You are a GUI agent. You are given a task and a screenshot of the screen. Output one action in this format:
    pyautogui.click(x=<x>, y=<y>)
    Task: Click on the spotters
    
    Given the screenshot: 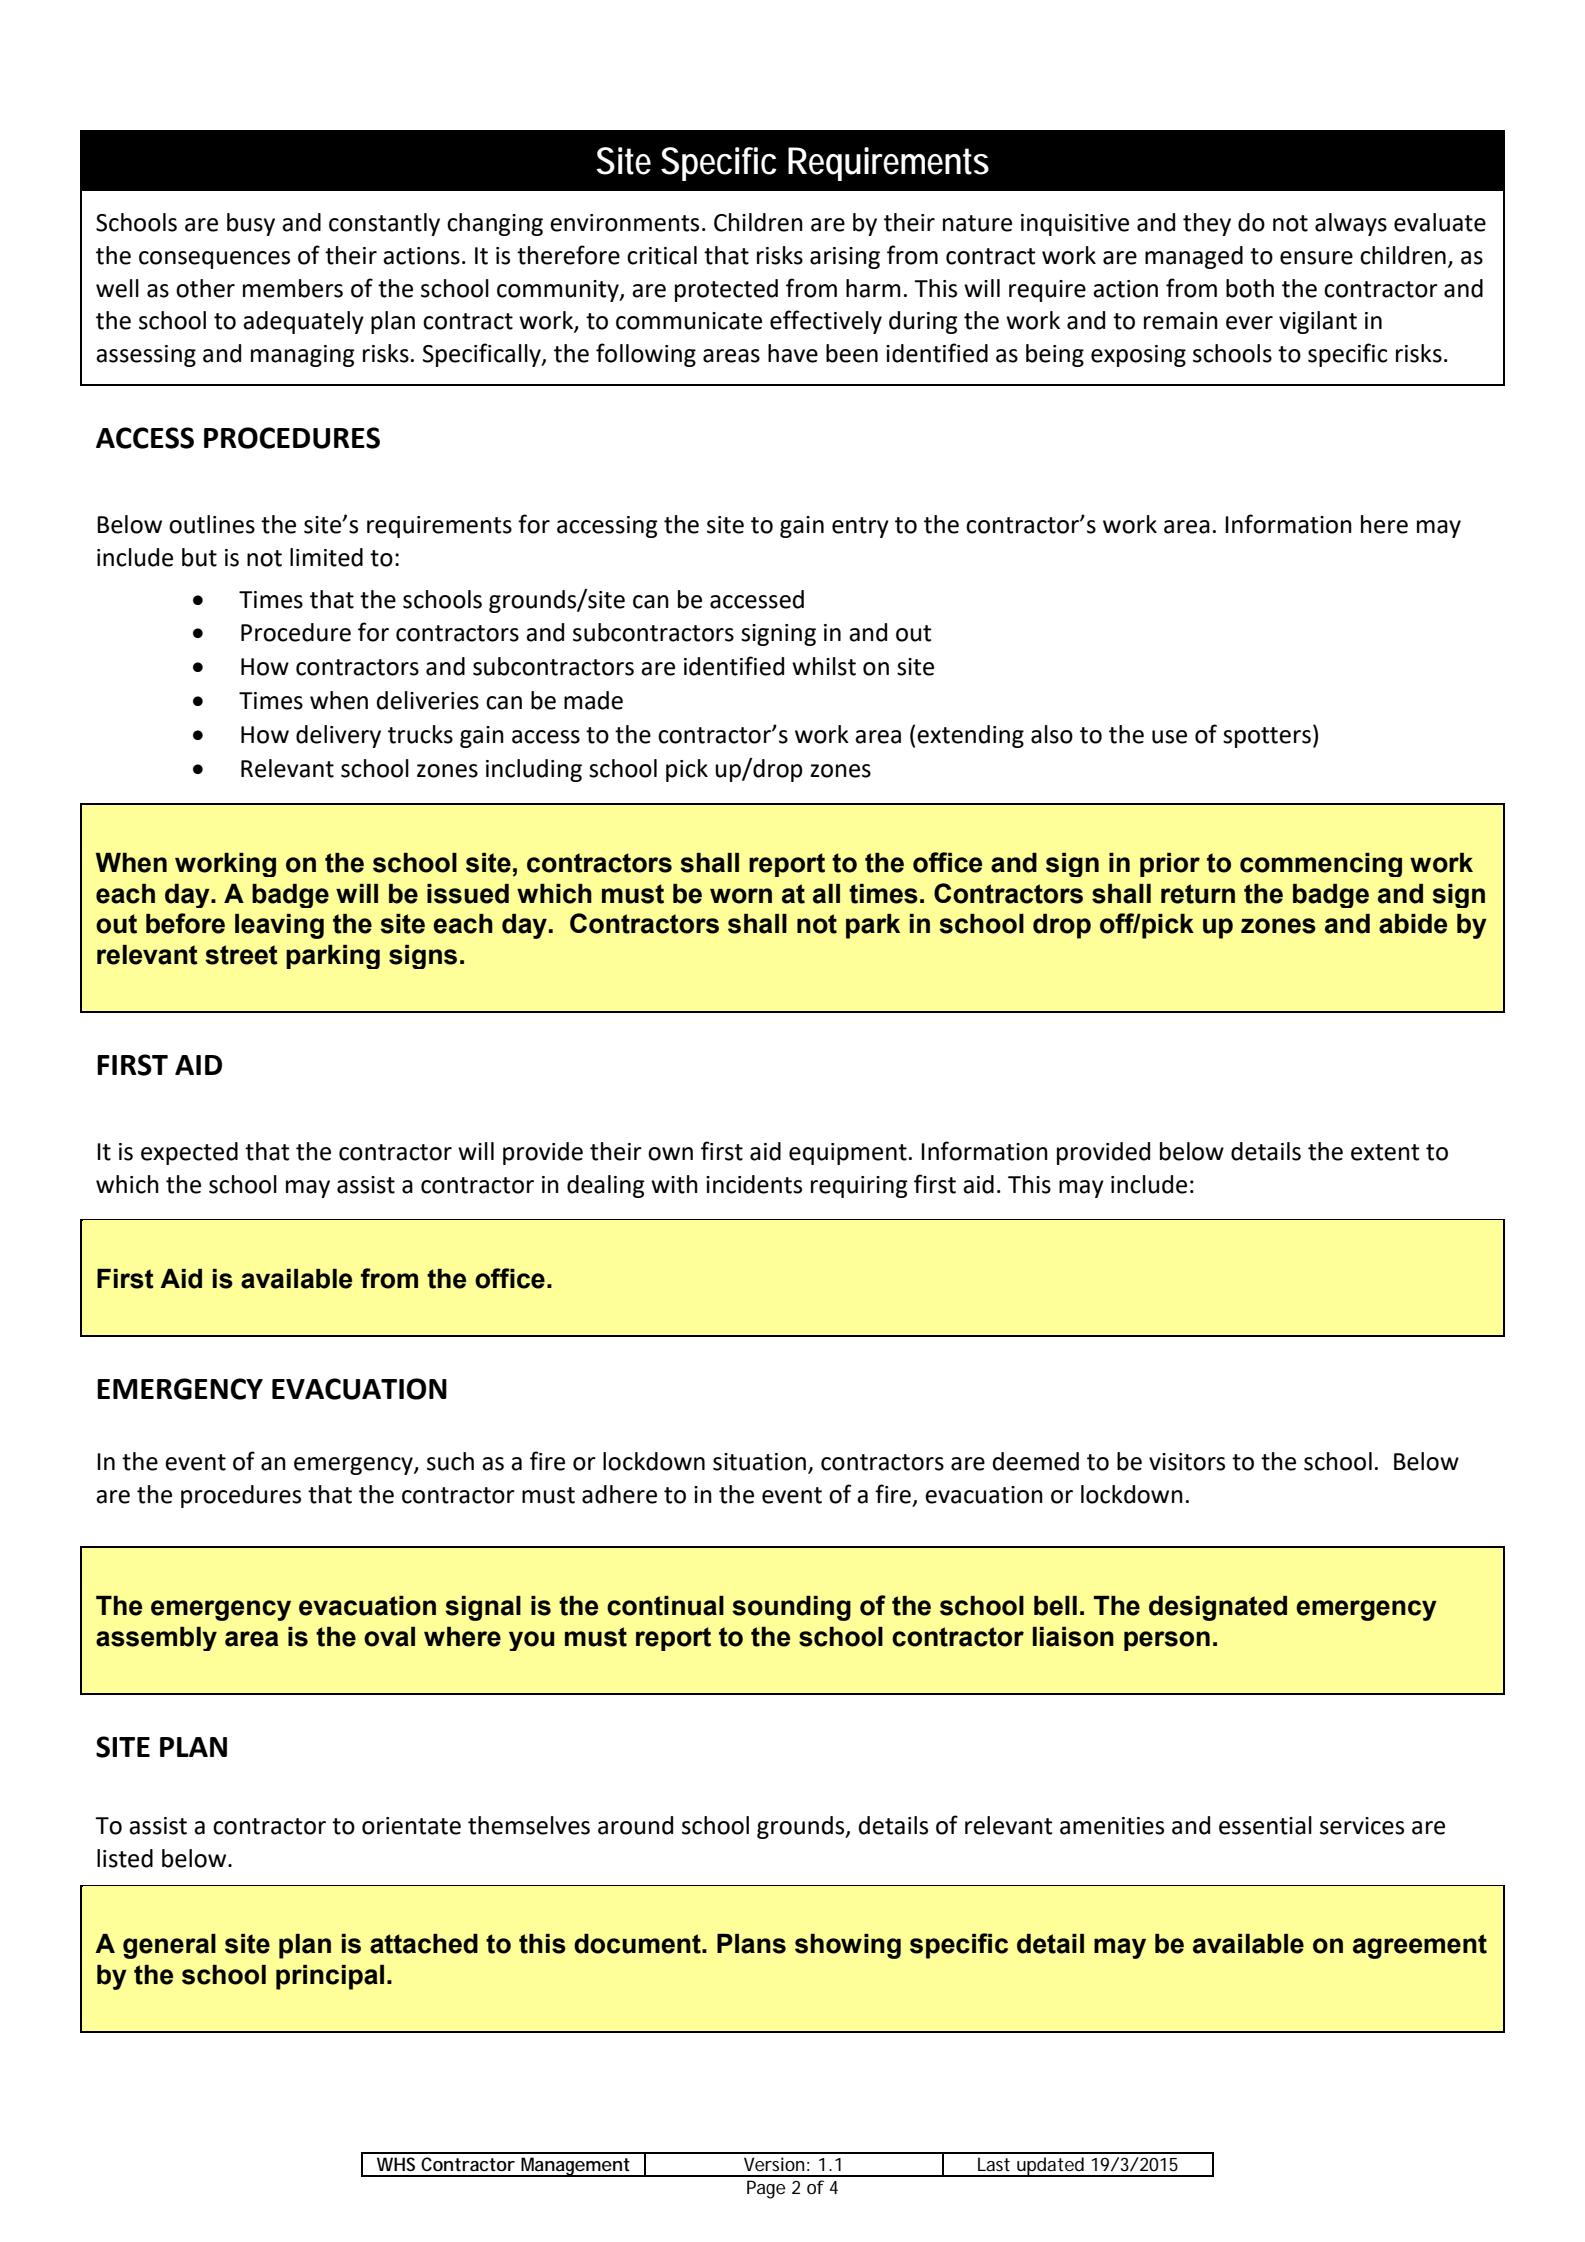 What is the action you would take?
    pyautogui.click(x=1267, y=737)
